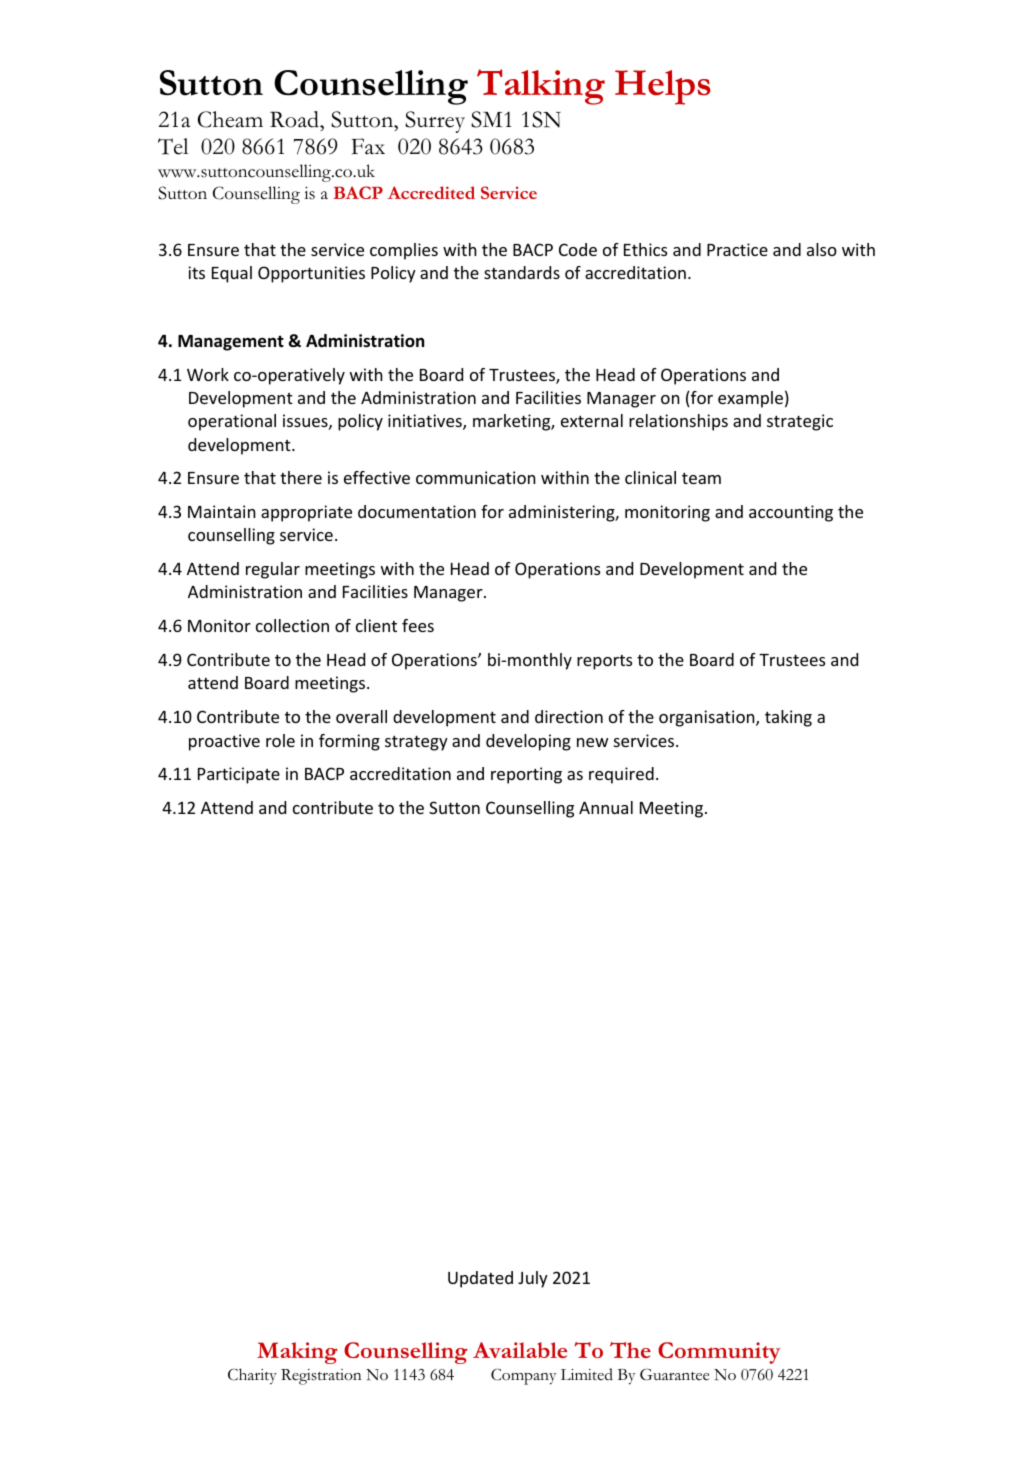 The image size is (1035, 1464). Describe the element at coordinates (295, 119) in the screenshot. I see `Road` at that location.
